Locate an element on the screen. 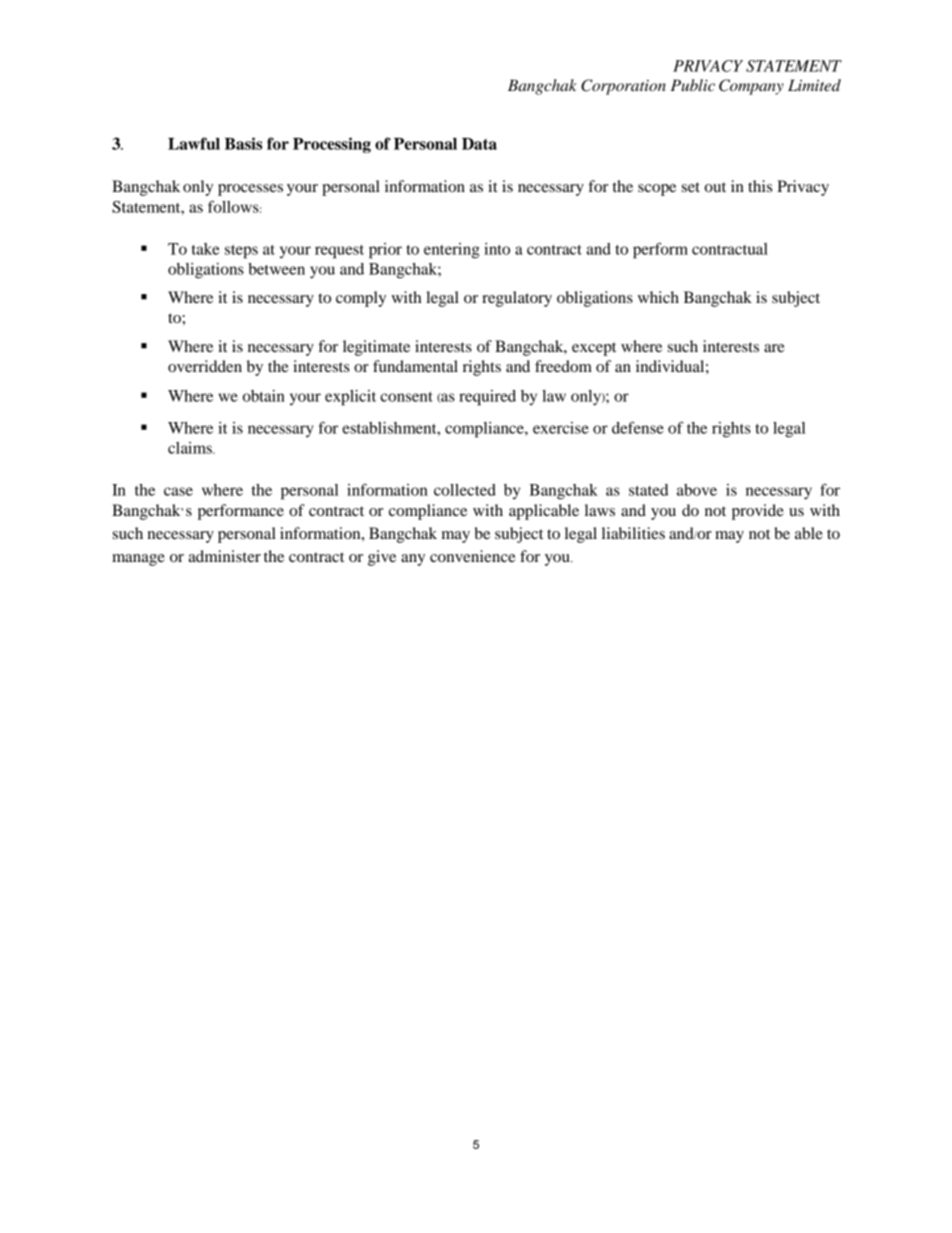  regulatory is located at coordinates (517, 299).
